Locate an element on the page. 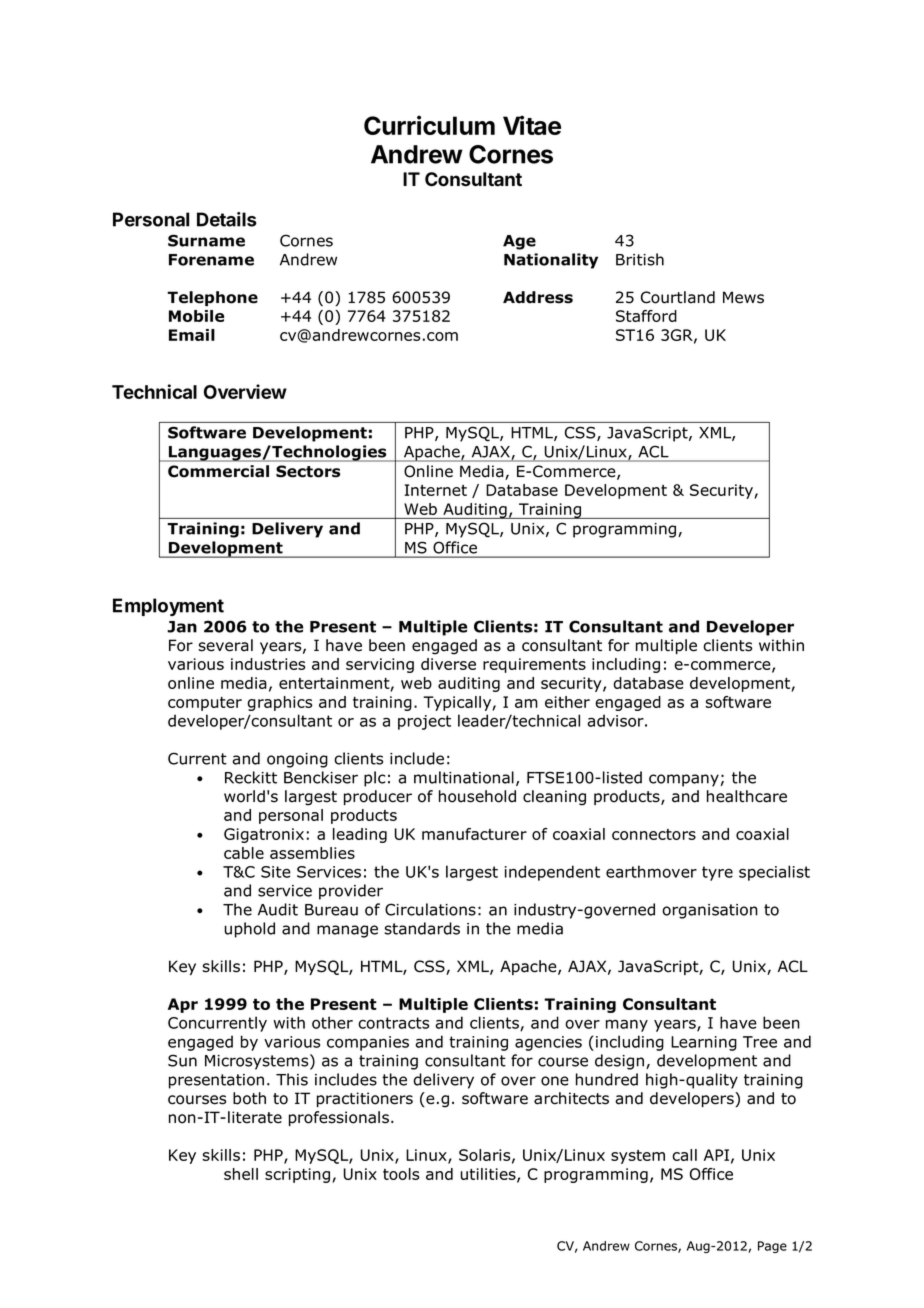 The height and width of the document is (1308, 924). diverse is located at coordinates (448, 664).
